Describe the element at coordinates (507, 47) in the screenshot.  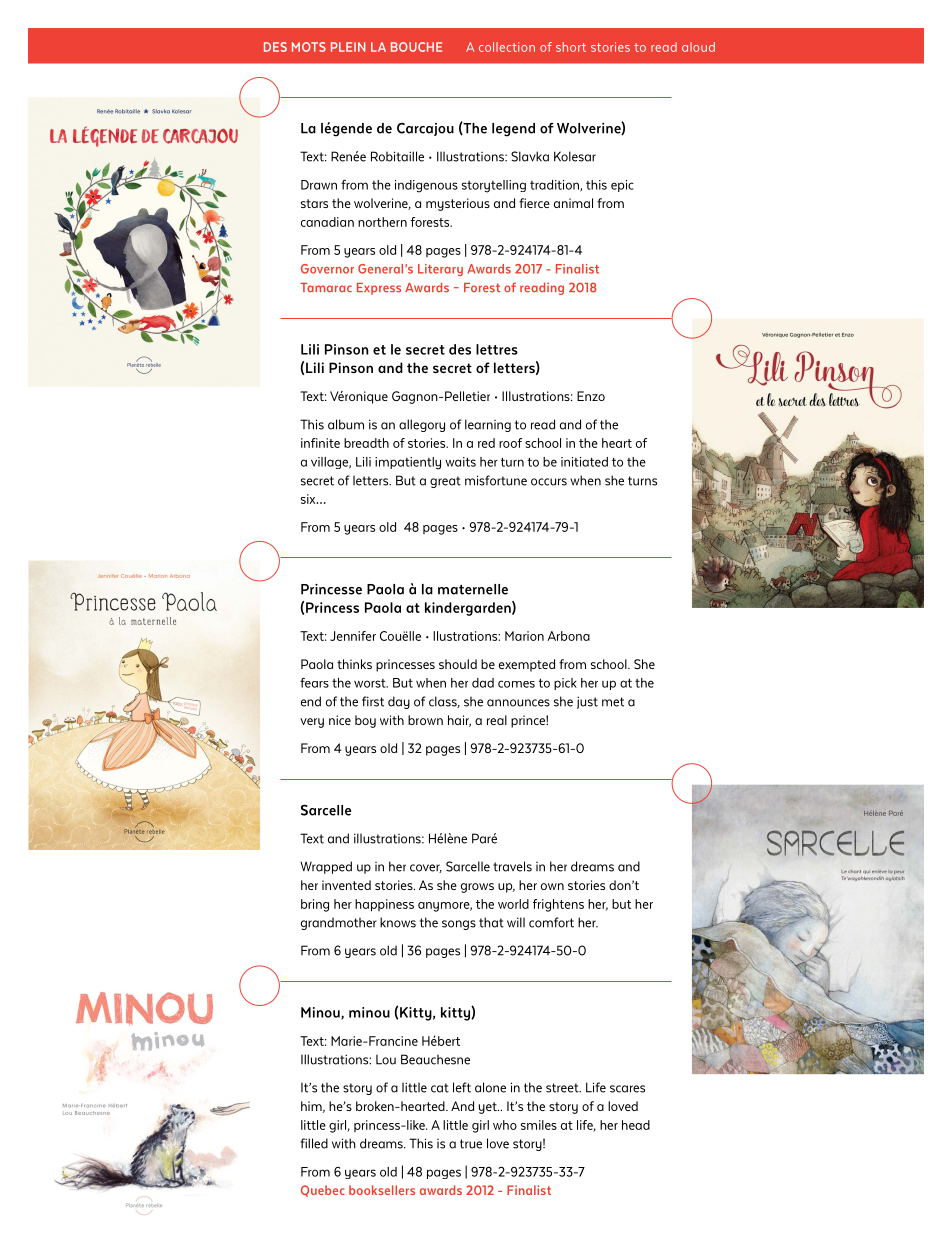
I see `collection` at that location.
